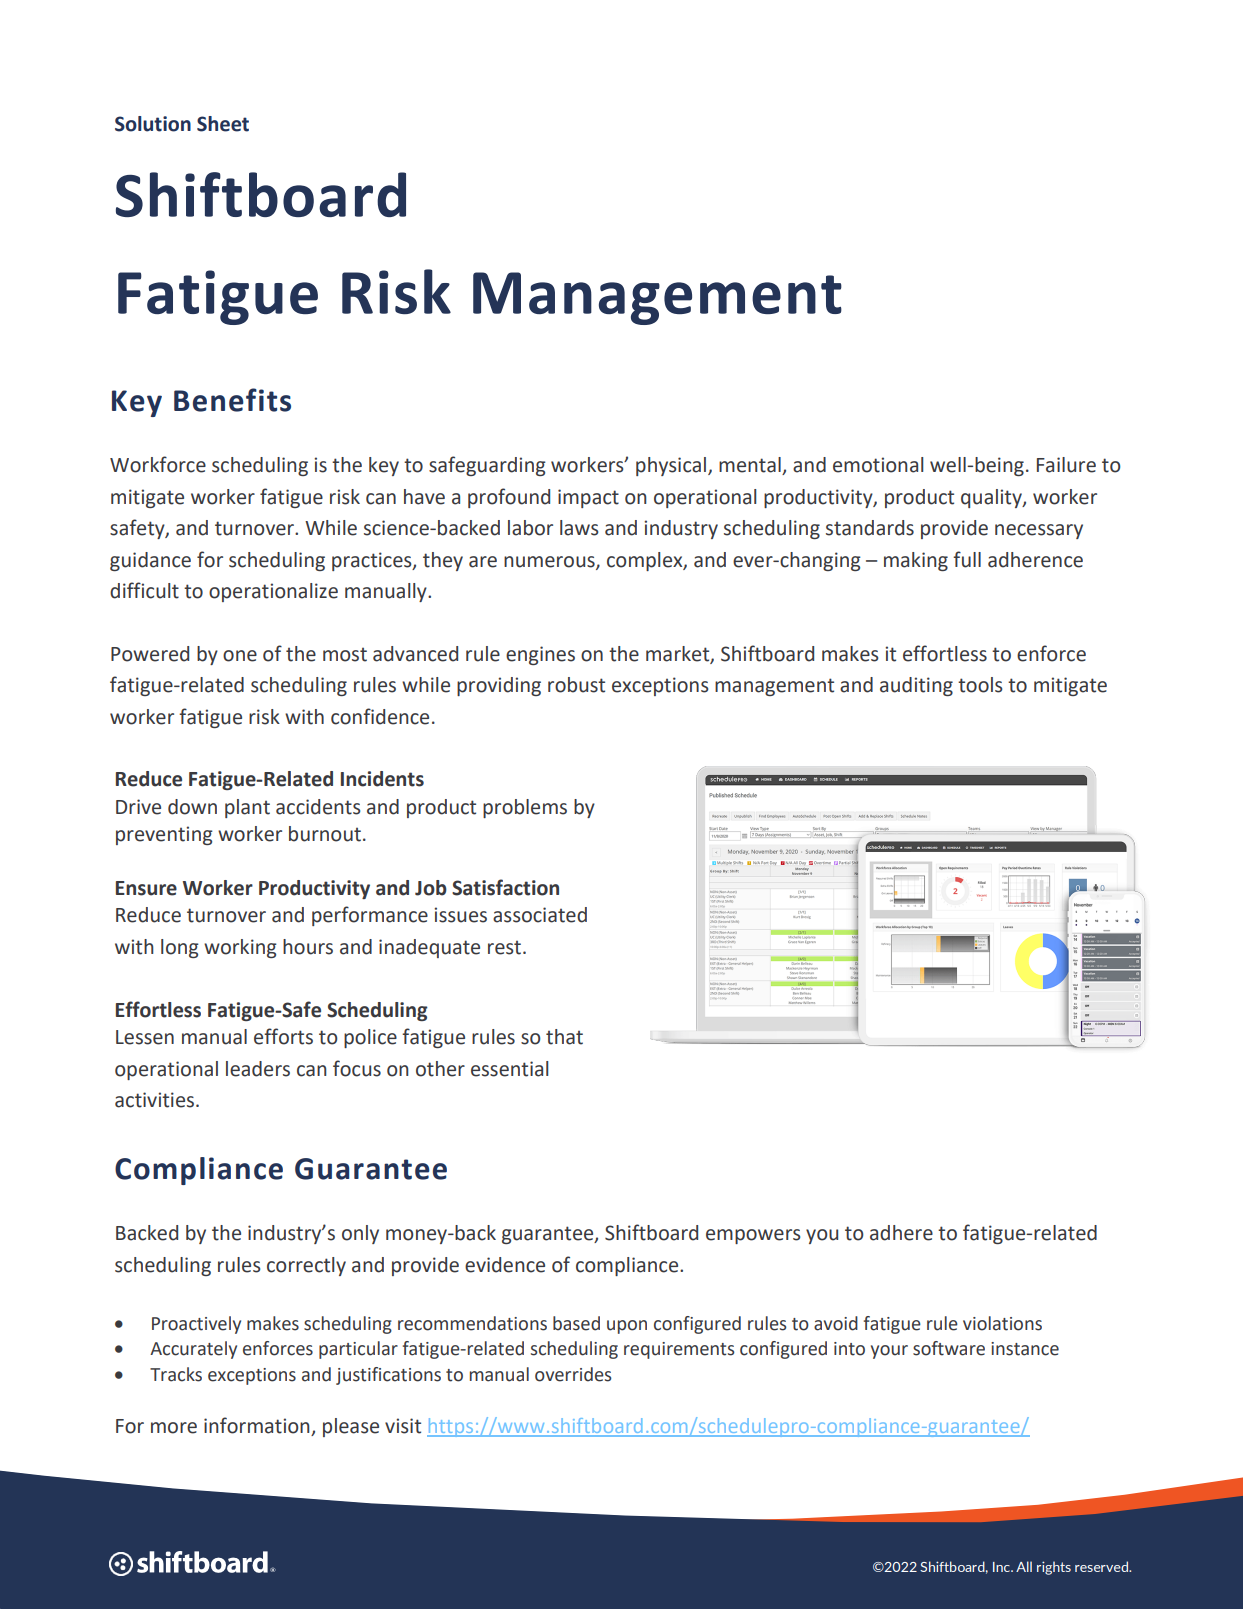  What do you see at coordinates (150, 561) in the screenshot?
I see `guidance` at bounding box center [150, 561].
